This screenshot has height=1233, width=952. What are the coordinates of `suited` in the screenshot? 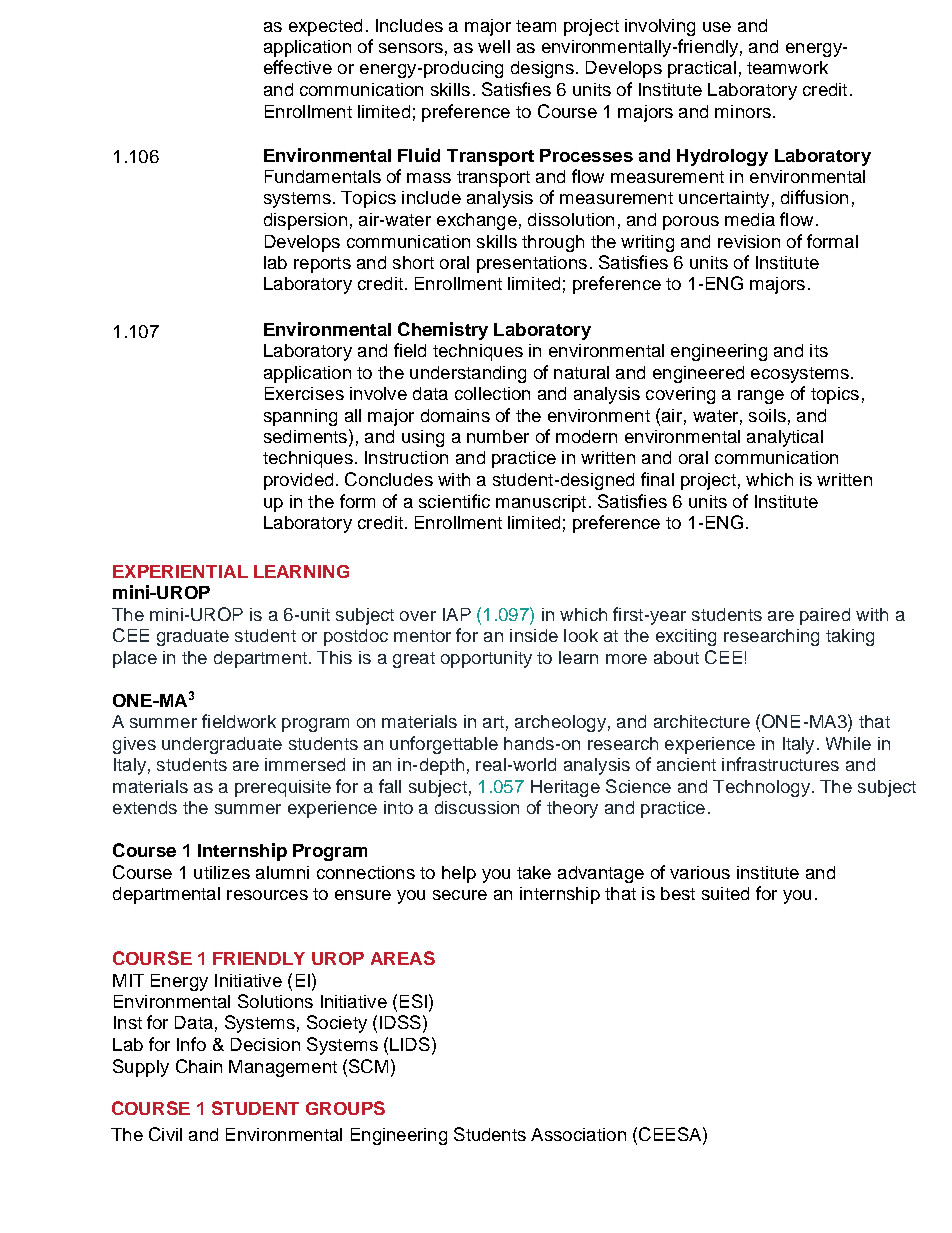 It's located at (725, 893).
